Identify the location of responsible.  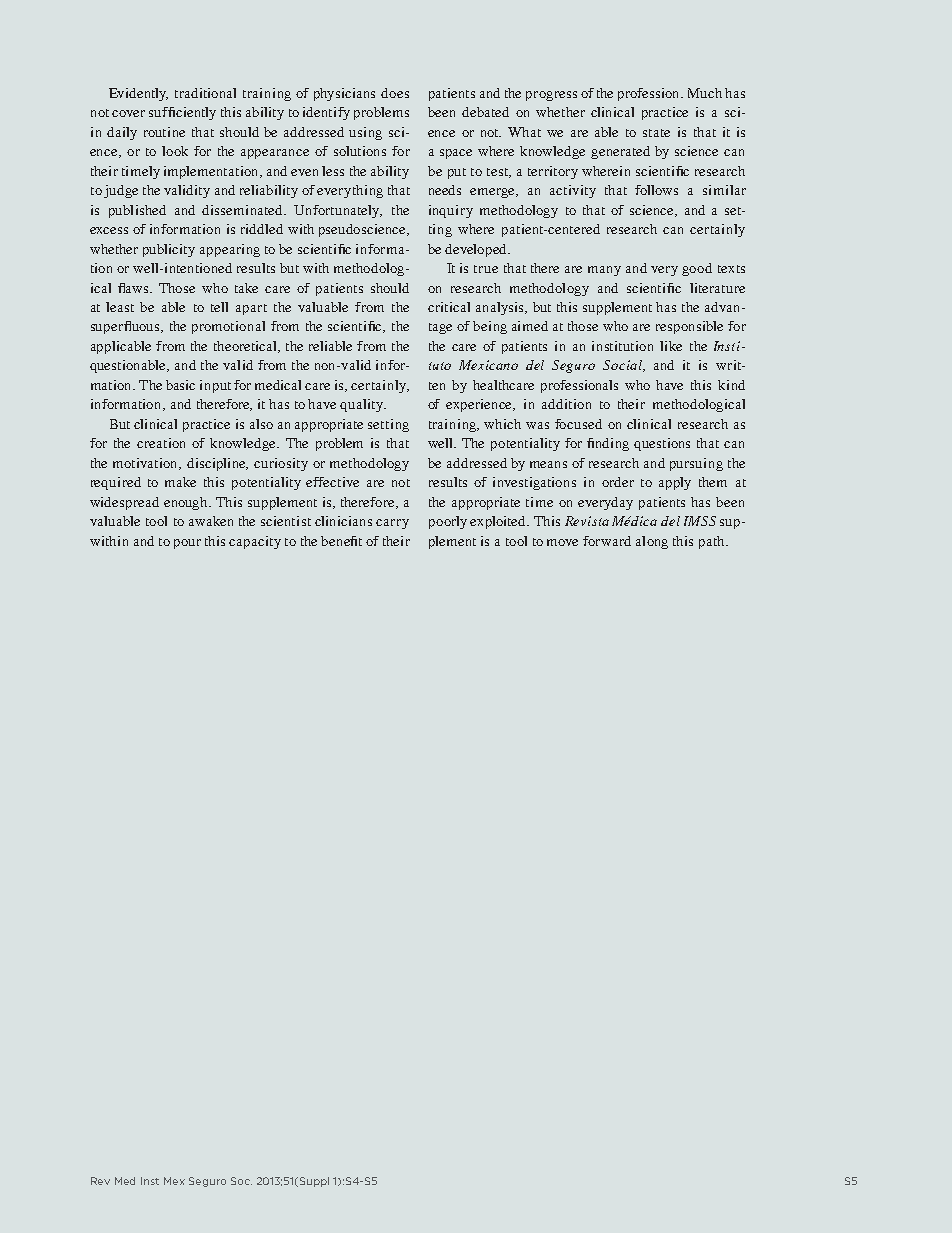
(689, 327).
